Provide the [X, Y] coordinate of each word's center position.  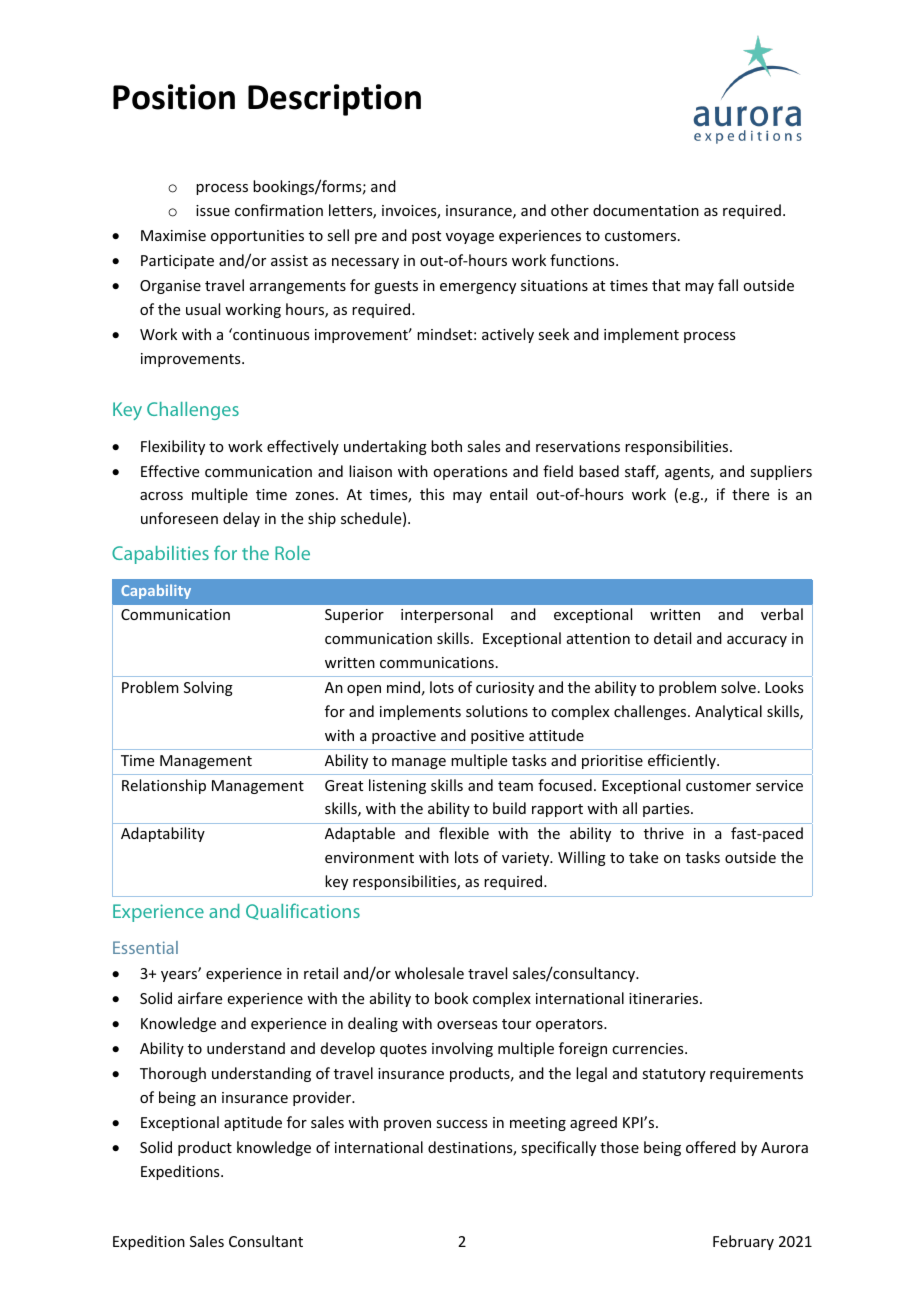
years [180, 975]
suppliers [781, 472]
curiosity [505, 689]
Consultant [266, 1241]
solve [738, 687]
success [461, 1124]
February [743, 1242]
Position [174, 97]
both [446, 446]
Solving [208, 688]
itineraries [665, 998]
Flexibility [173, 447]
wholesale [429, 973]
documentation [646, 210]
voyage [470, 238]
